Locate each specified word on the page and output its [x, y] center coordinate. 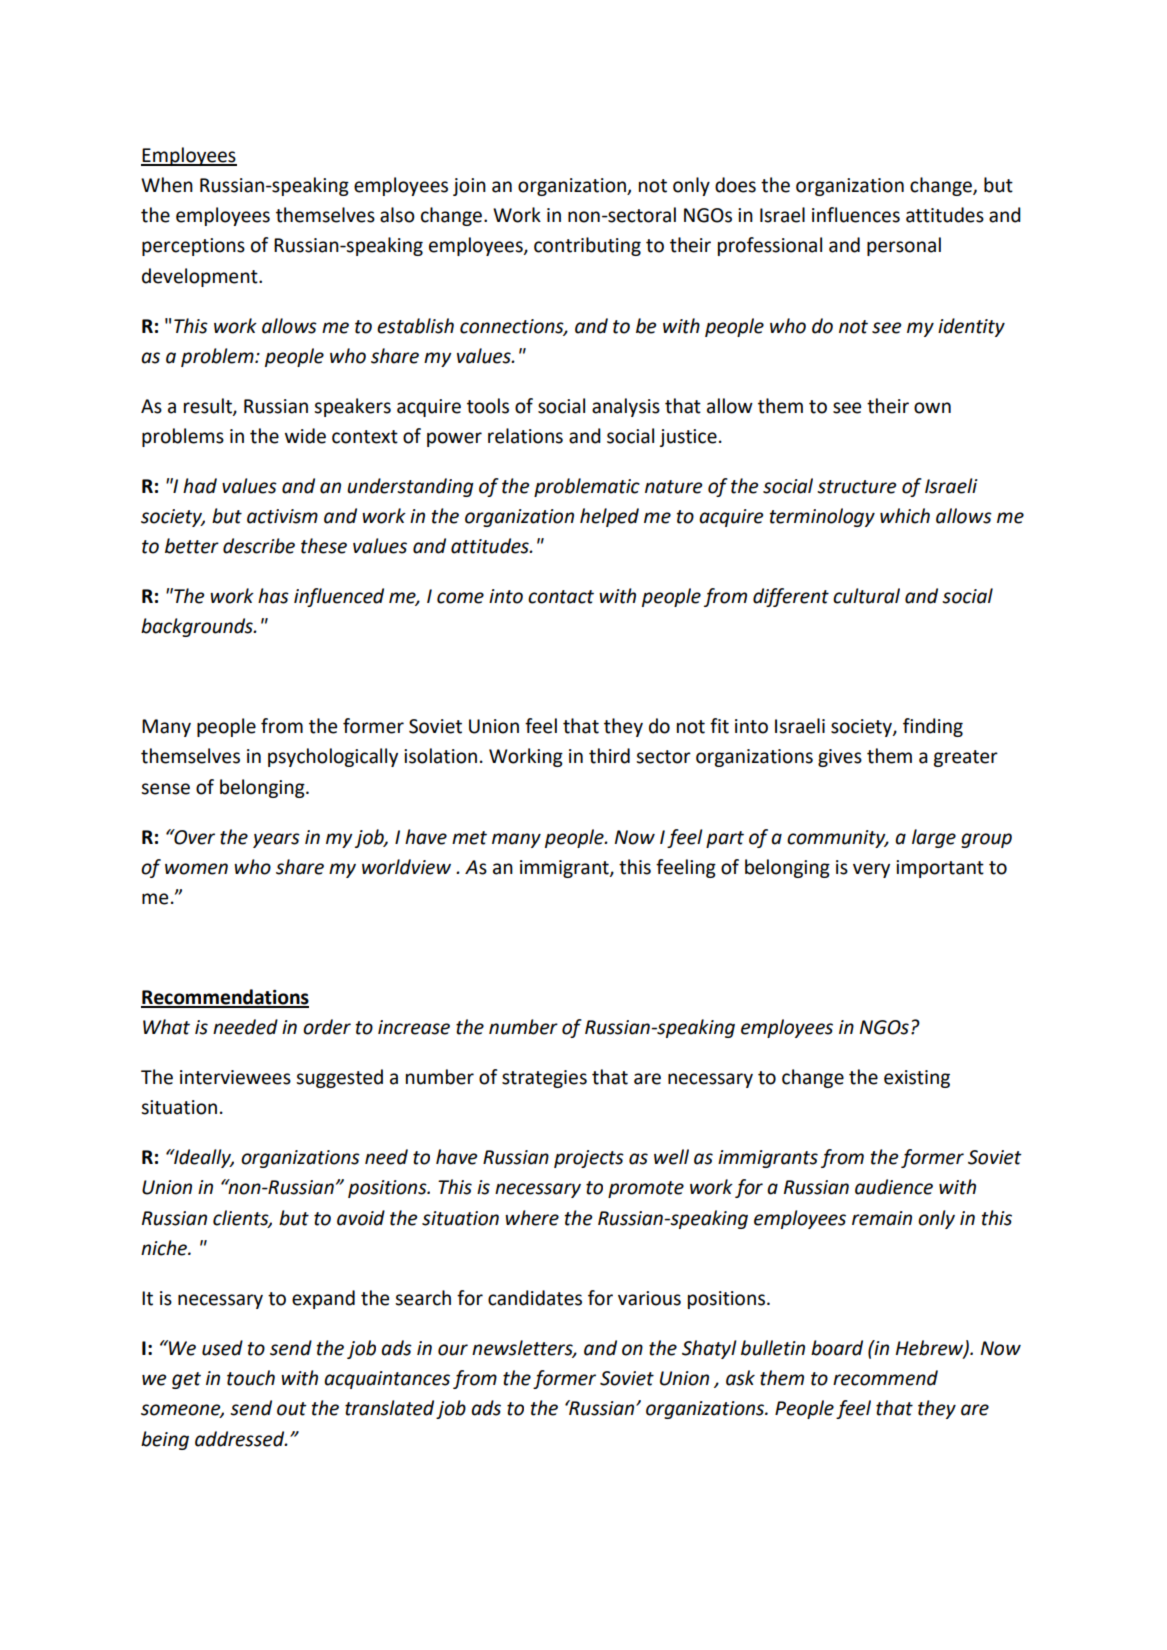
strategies [544, 1079]
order [327, 1027]
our [453, 1350]
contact [561, 597]
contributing [587, 246]
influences [856, 215]
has [273, 596]
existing [917, 1079]
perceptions [193, 247]
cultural [866, 596]
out [292, 1409]
